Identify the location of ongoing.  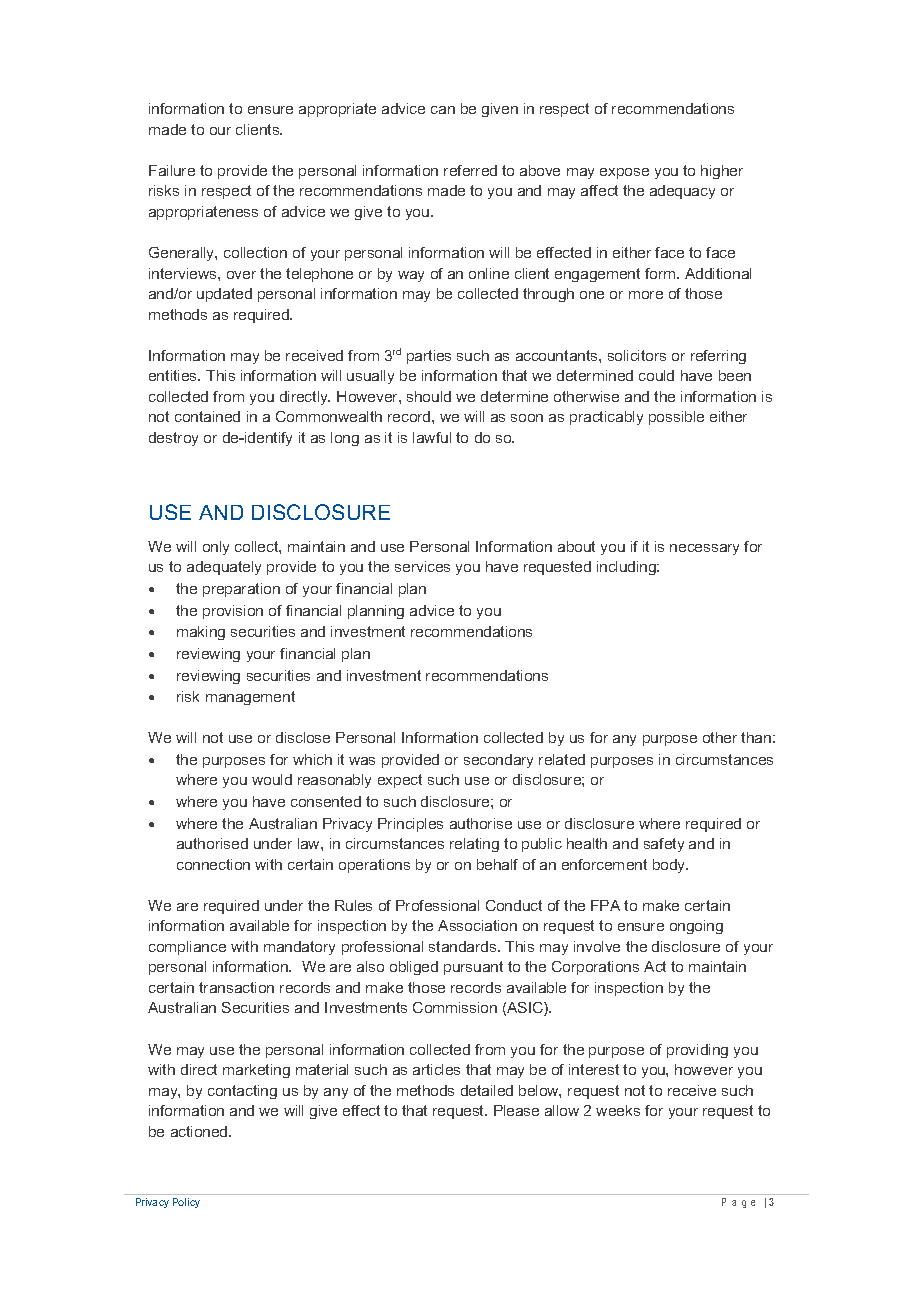
(696, 927).
